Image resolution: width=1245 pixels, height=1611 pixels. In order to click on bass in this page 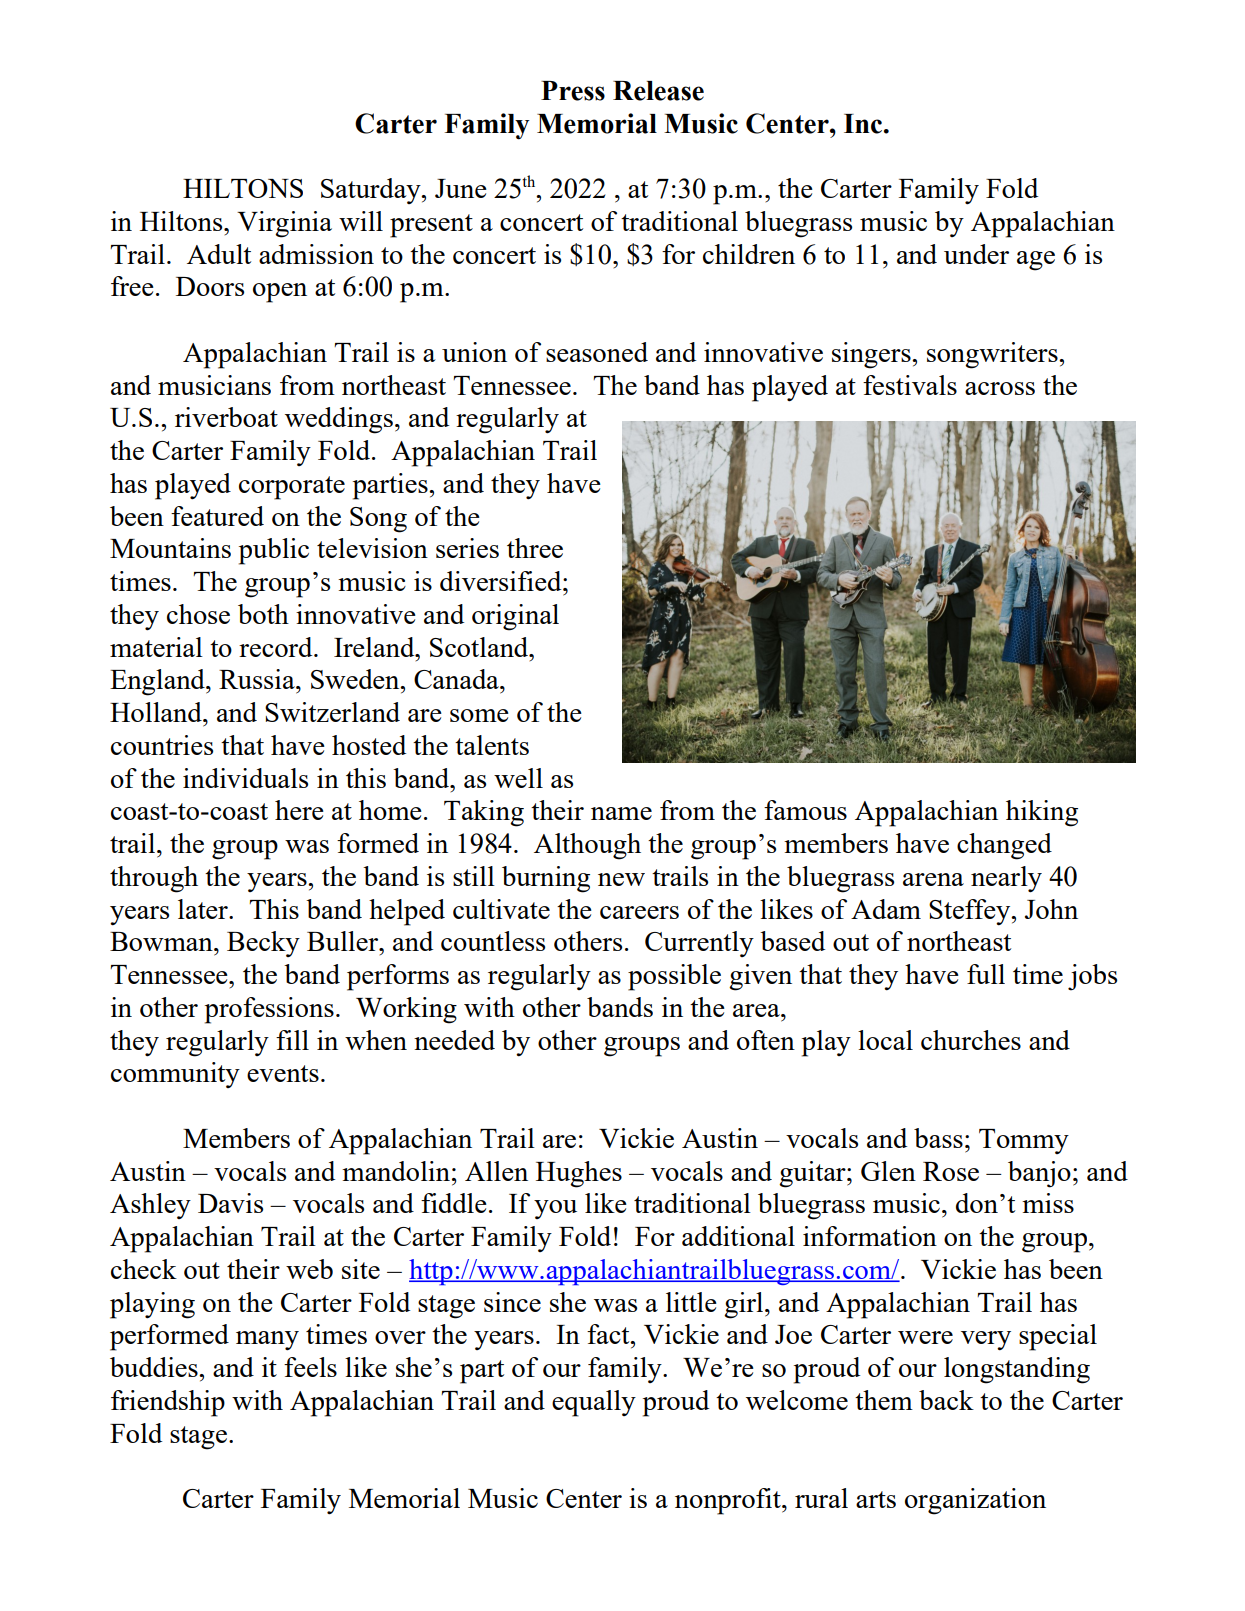, I will do `click(938, 1138)`.
